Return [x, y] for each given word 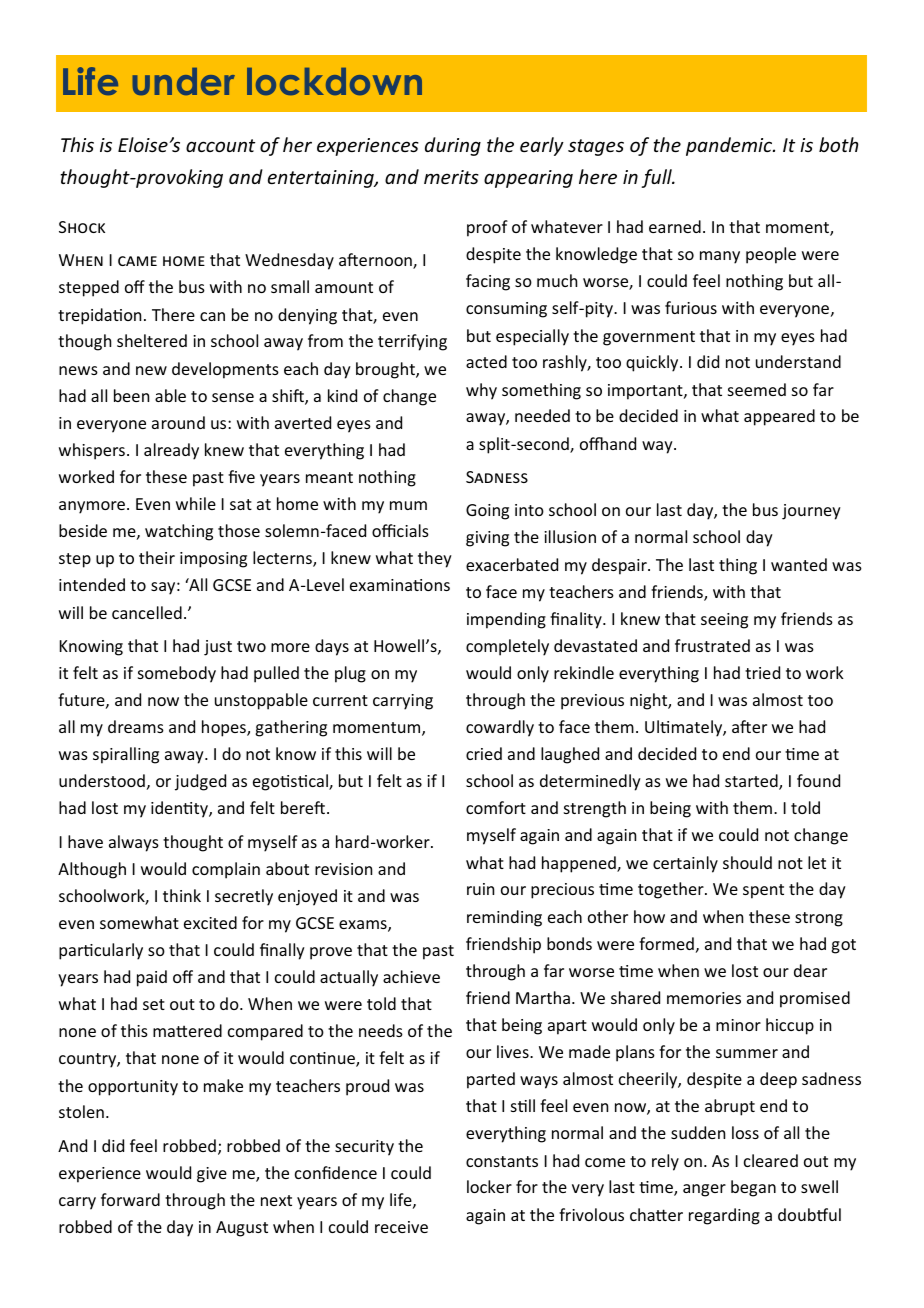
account [220, 145]
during [453, 146]
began [753, 1188]
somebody [177, 674]
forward [130, 1199]
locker [489, 1186]
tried [762, 672]
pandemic [730, 146]
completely [507, 647]
